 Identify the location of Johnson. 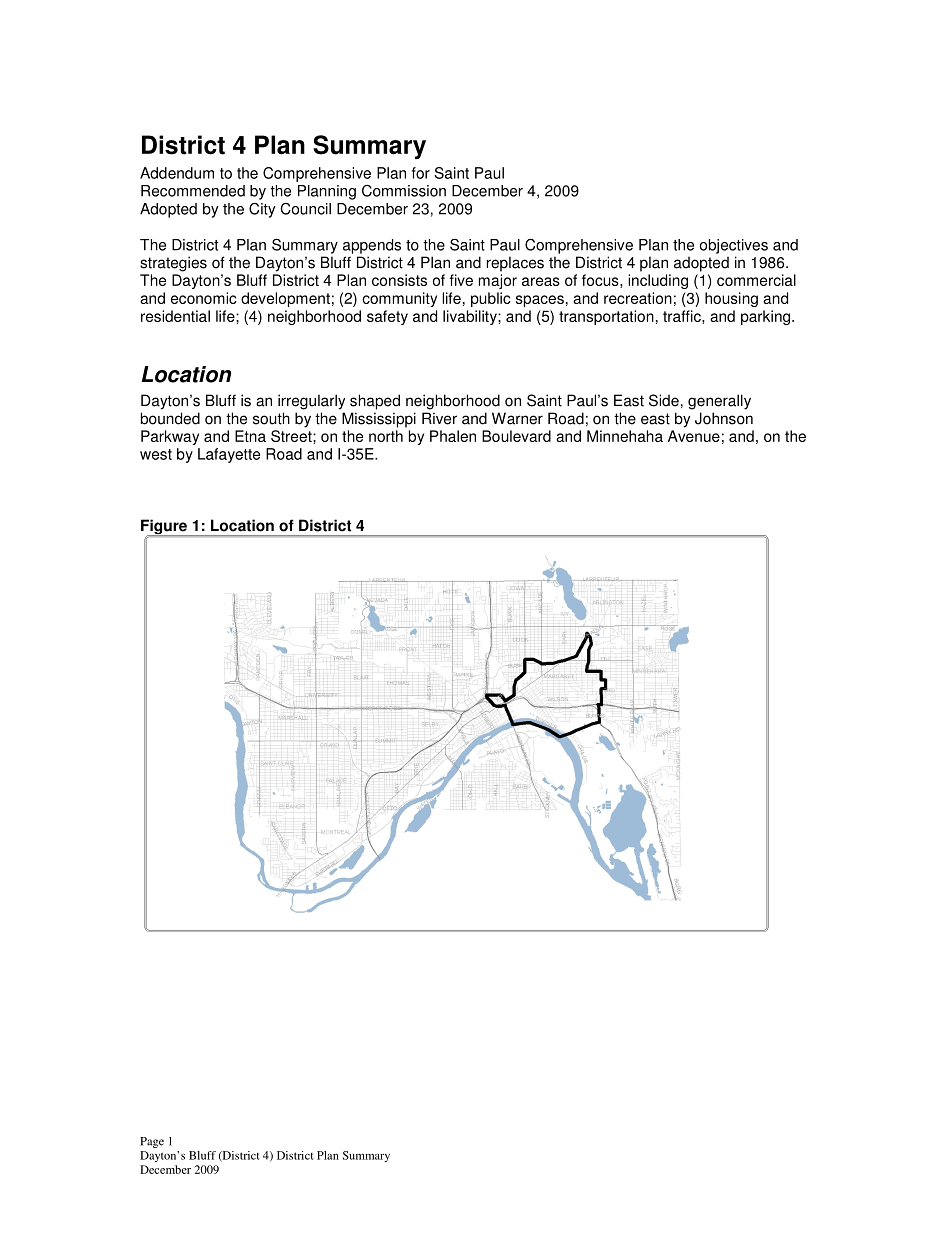
(724, 418).
